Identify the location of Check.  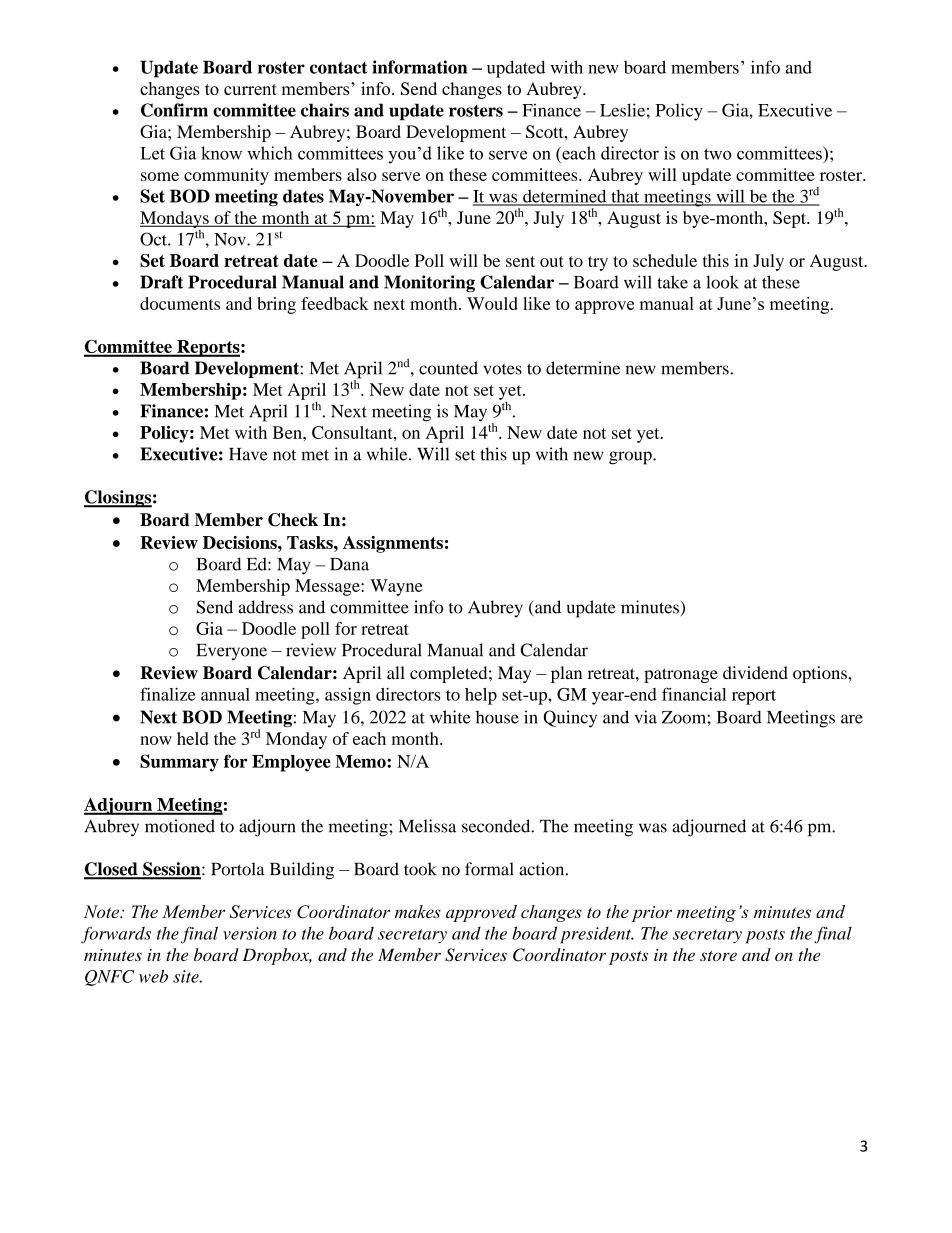
(293, 520).
